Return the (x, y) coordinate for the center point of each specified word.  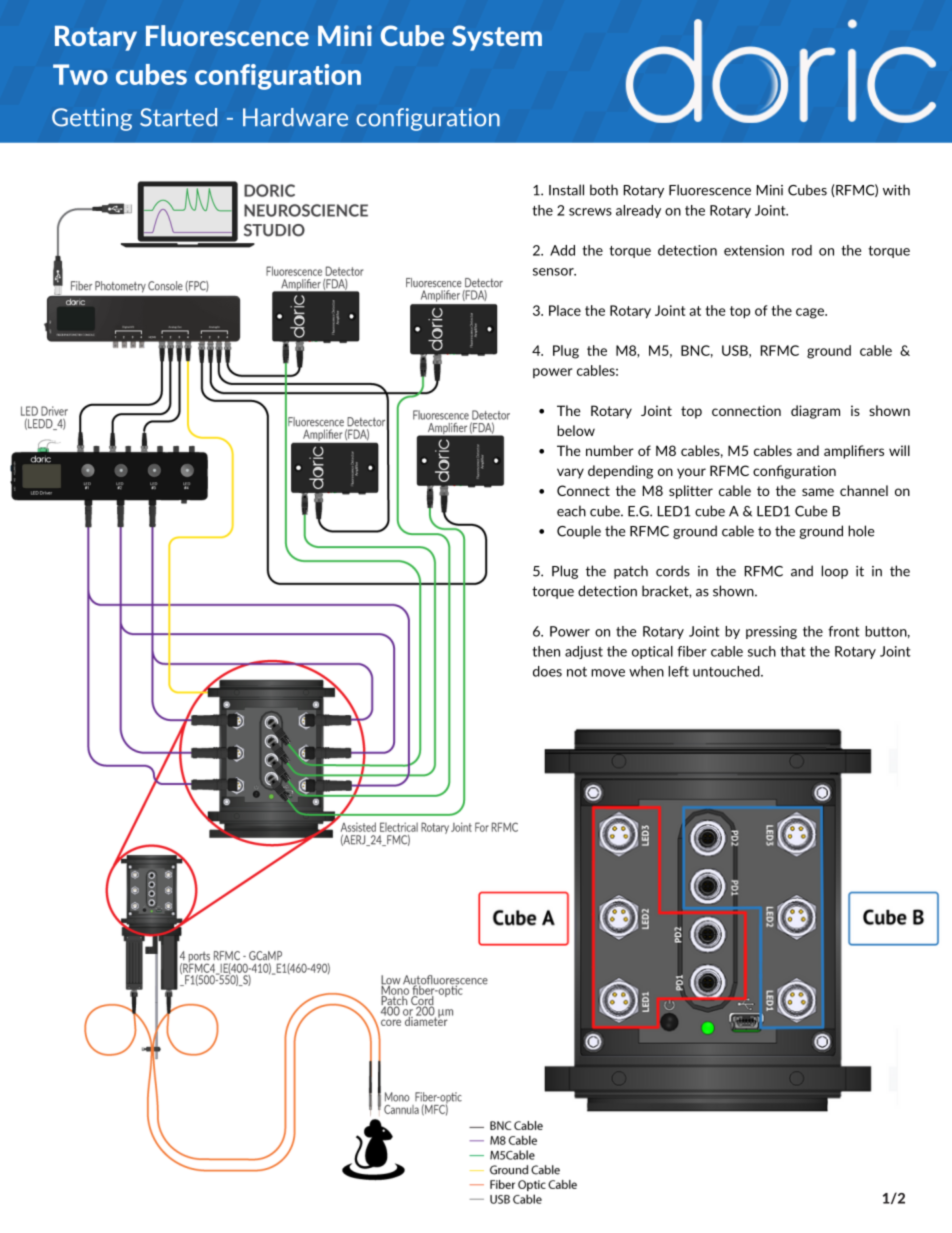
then (546, 651)
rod (802, 250)
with (896, 190)
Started (178, 117)
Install (566, 190)
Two (80, 74)
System (497, 38)
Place (565, 310)
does (547, 671)
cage (811, 313)
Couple (579, 532)
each (571, 511)
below (576, 430)
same (818, 492)
